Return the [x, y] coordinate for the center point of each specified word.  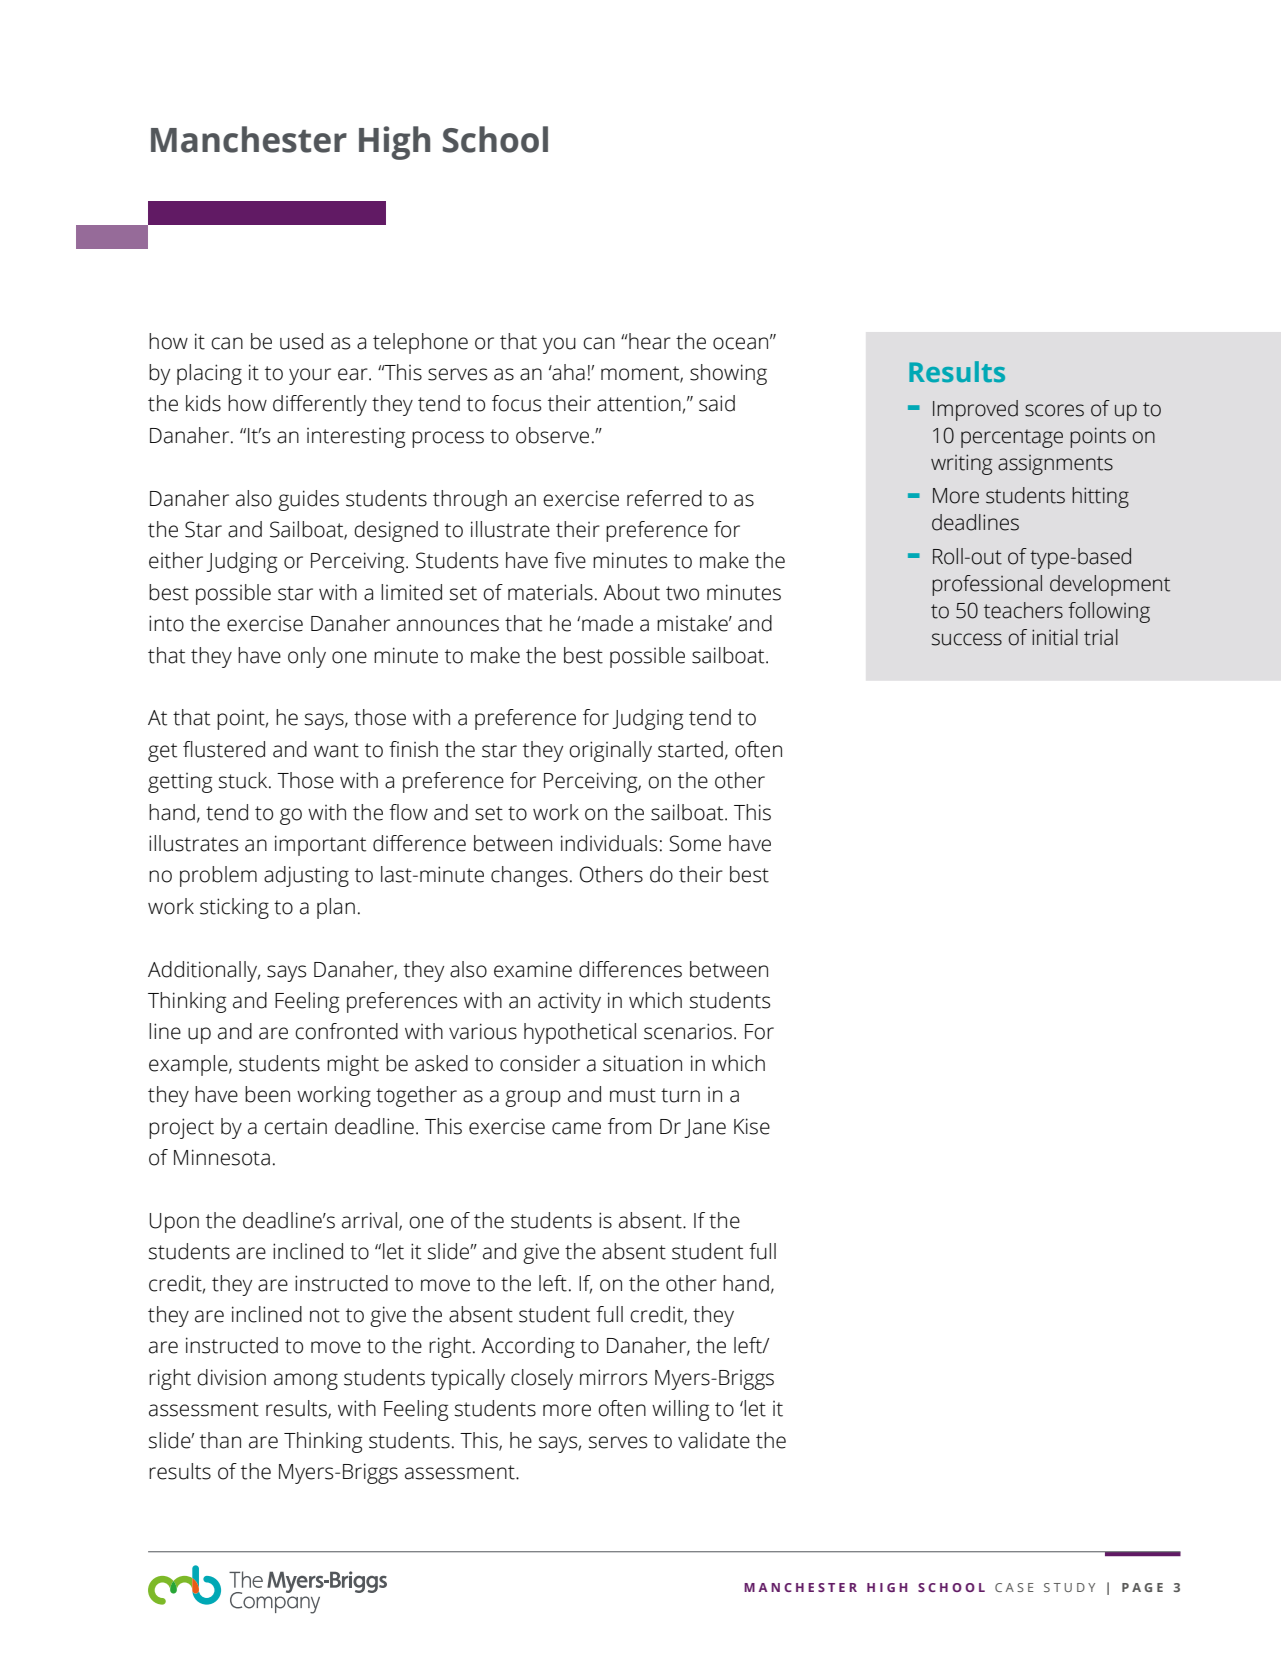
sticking [234, 908]
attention [639, 404]
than [220, 1440]
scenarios [688, 1031]
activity [569, 1002]
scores [1054, 410]
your [310, 376]
